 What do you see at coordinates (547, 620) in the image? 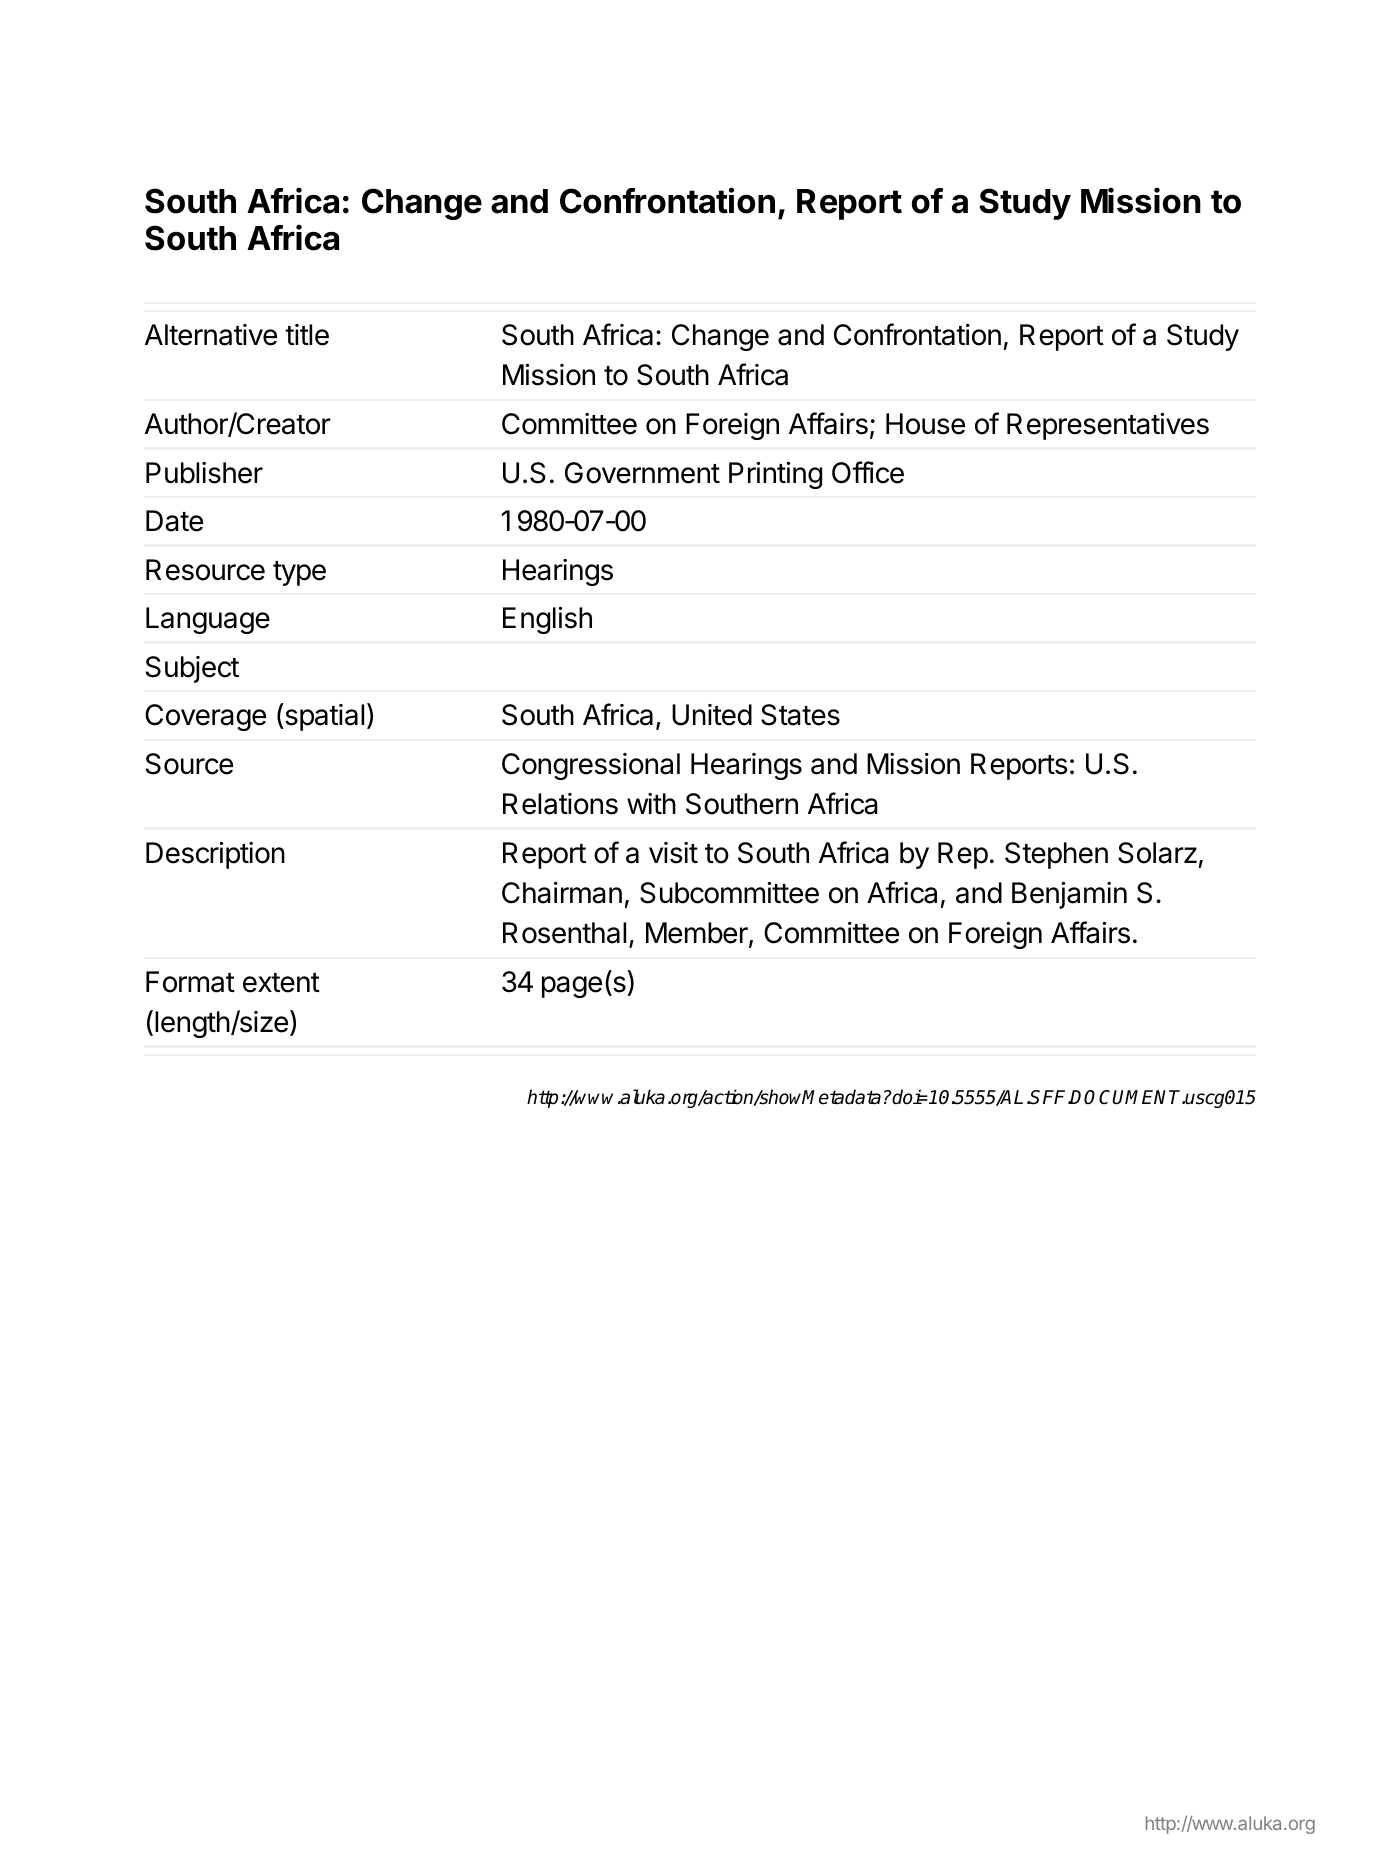
I see `English` at bounding box center [547, 620].
